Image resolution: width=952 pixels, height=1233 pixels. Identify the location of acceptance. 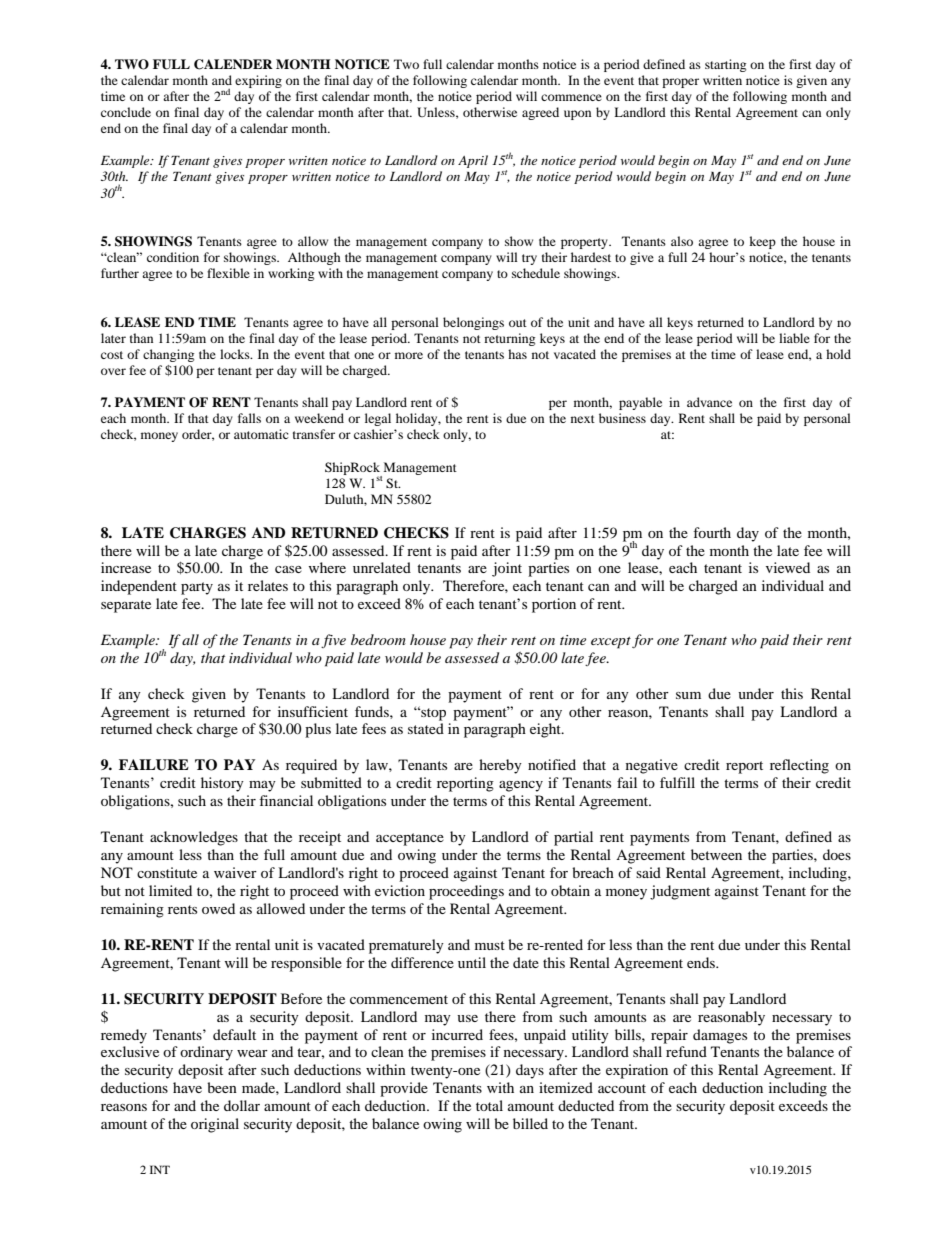
(410, 839).
